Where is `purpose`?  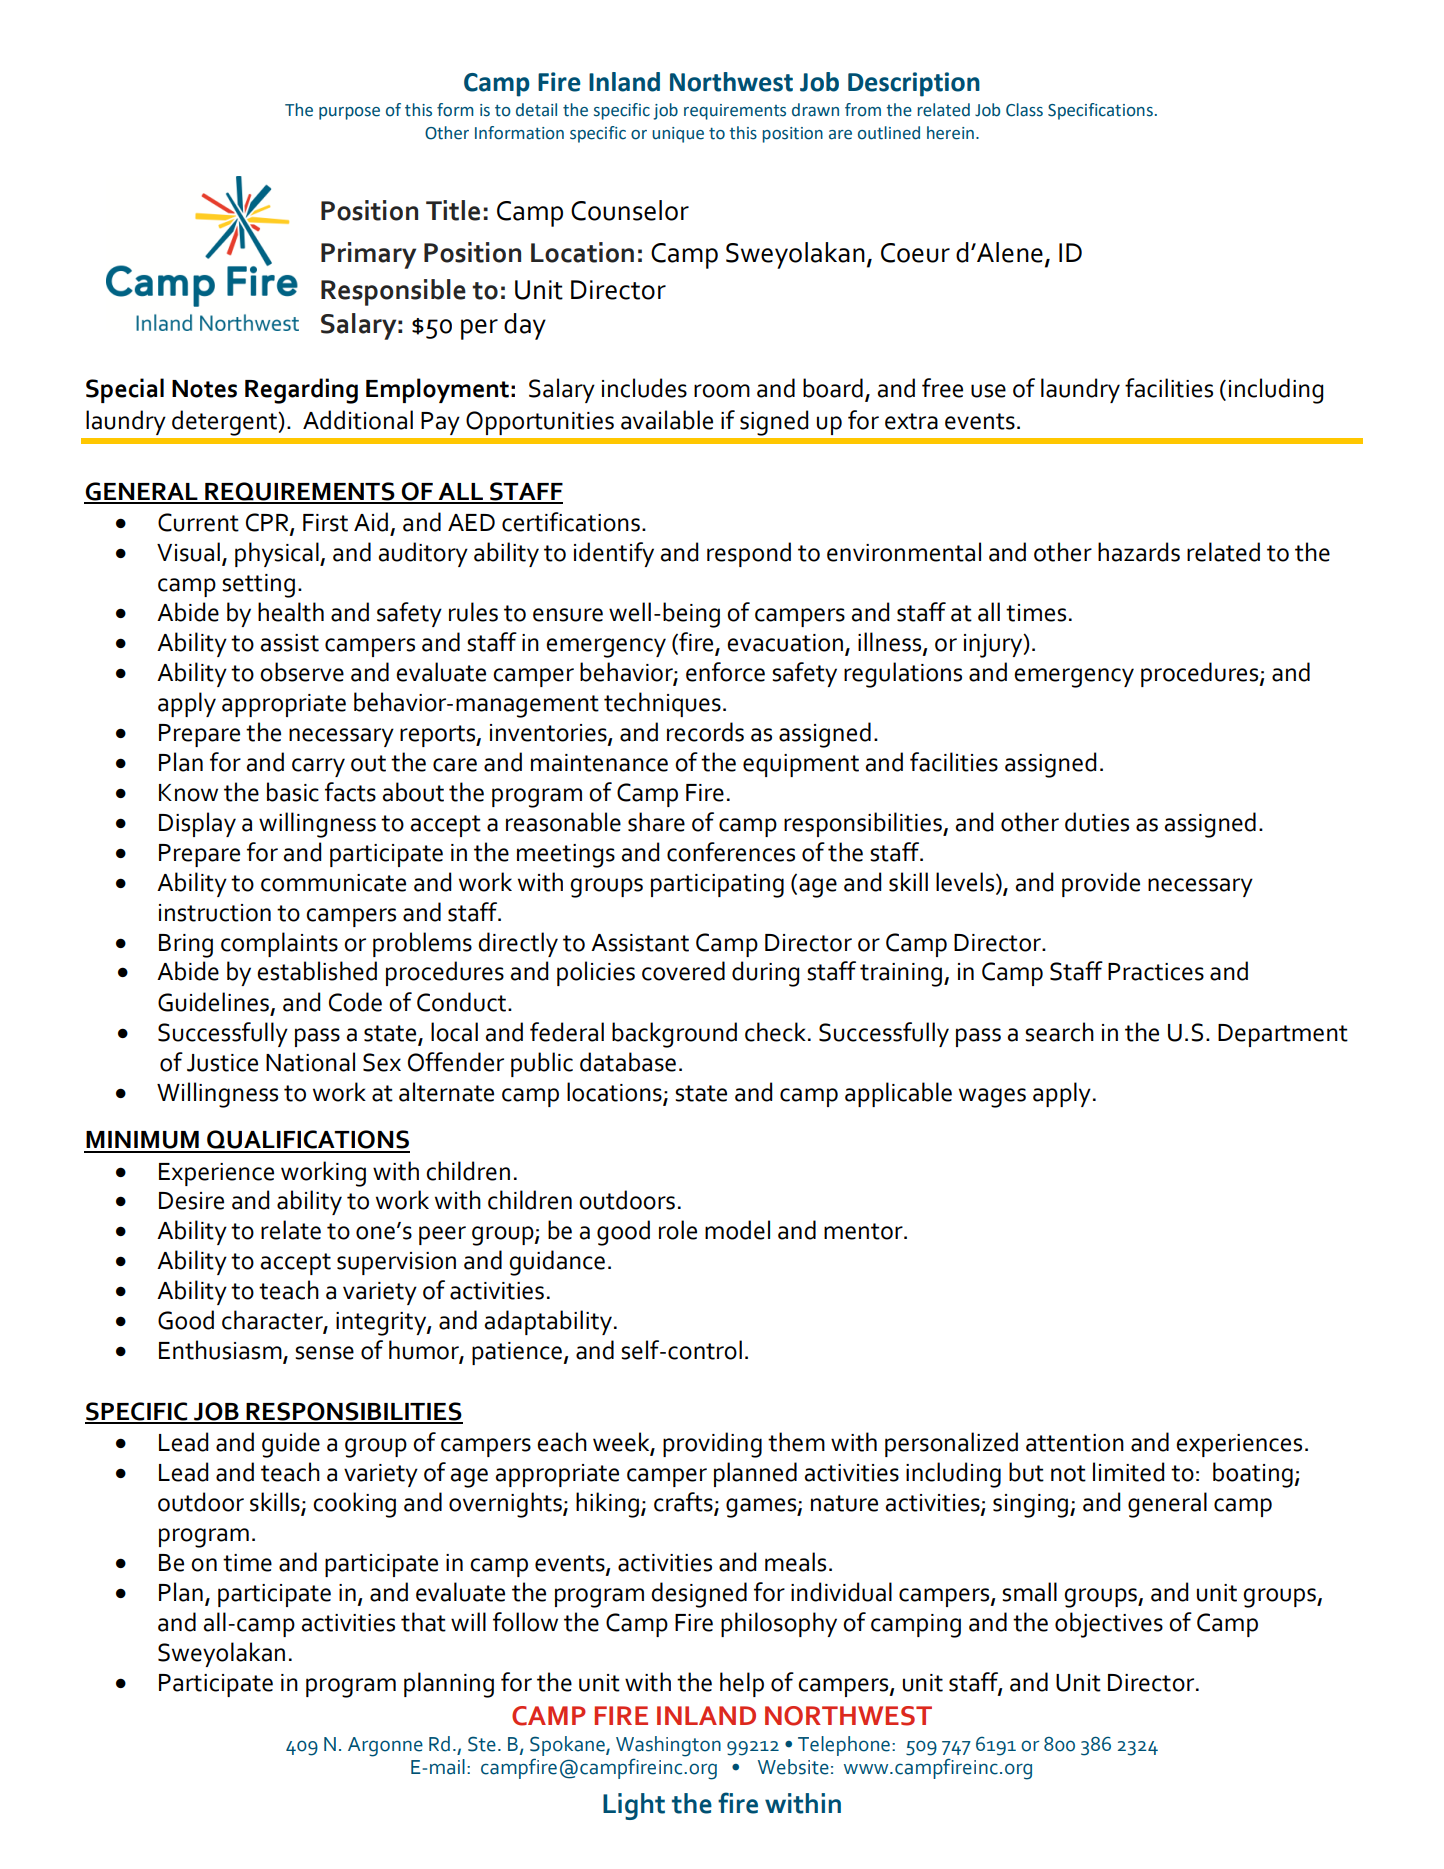
purpose is located at coordinates (349, 113).
